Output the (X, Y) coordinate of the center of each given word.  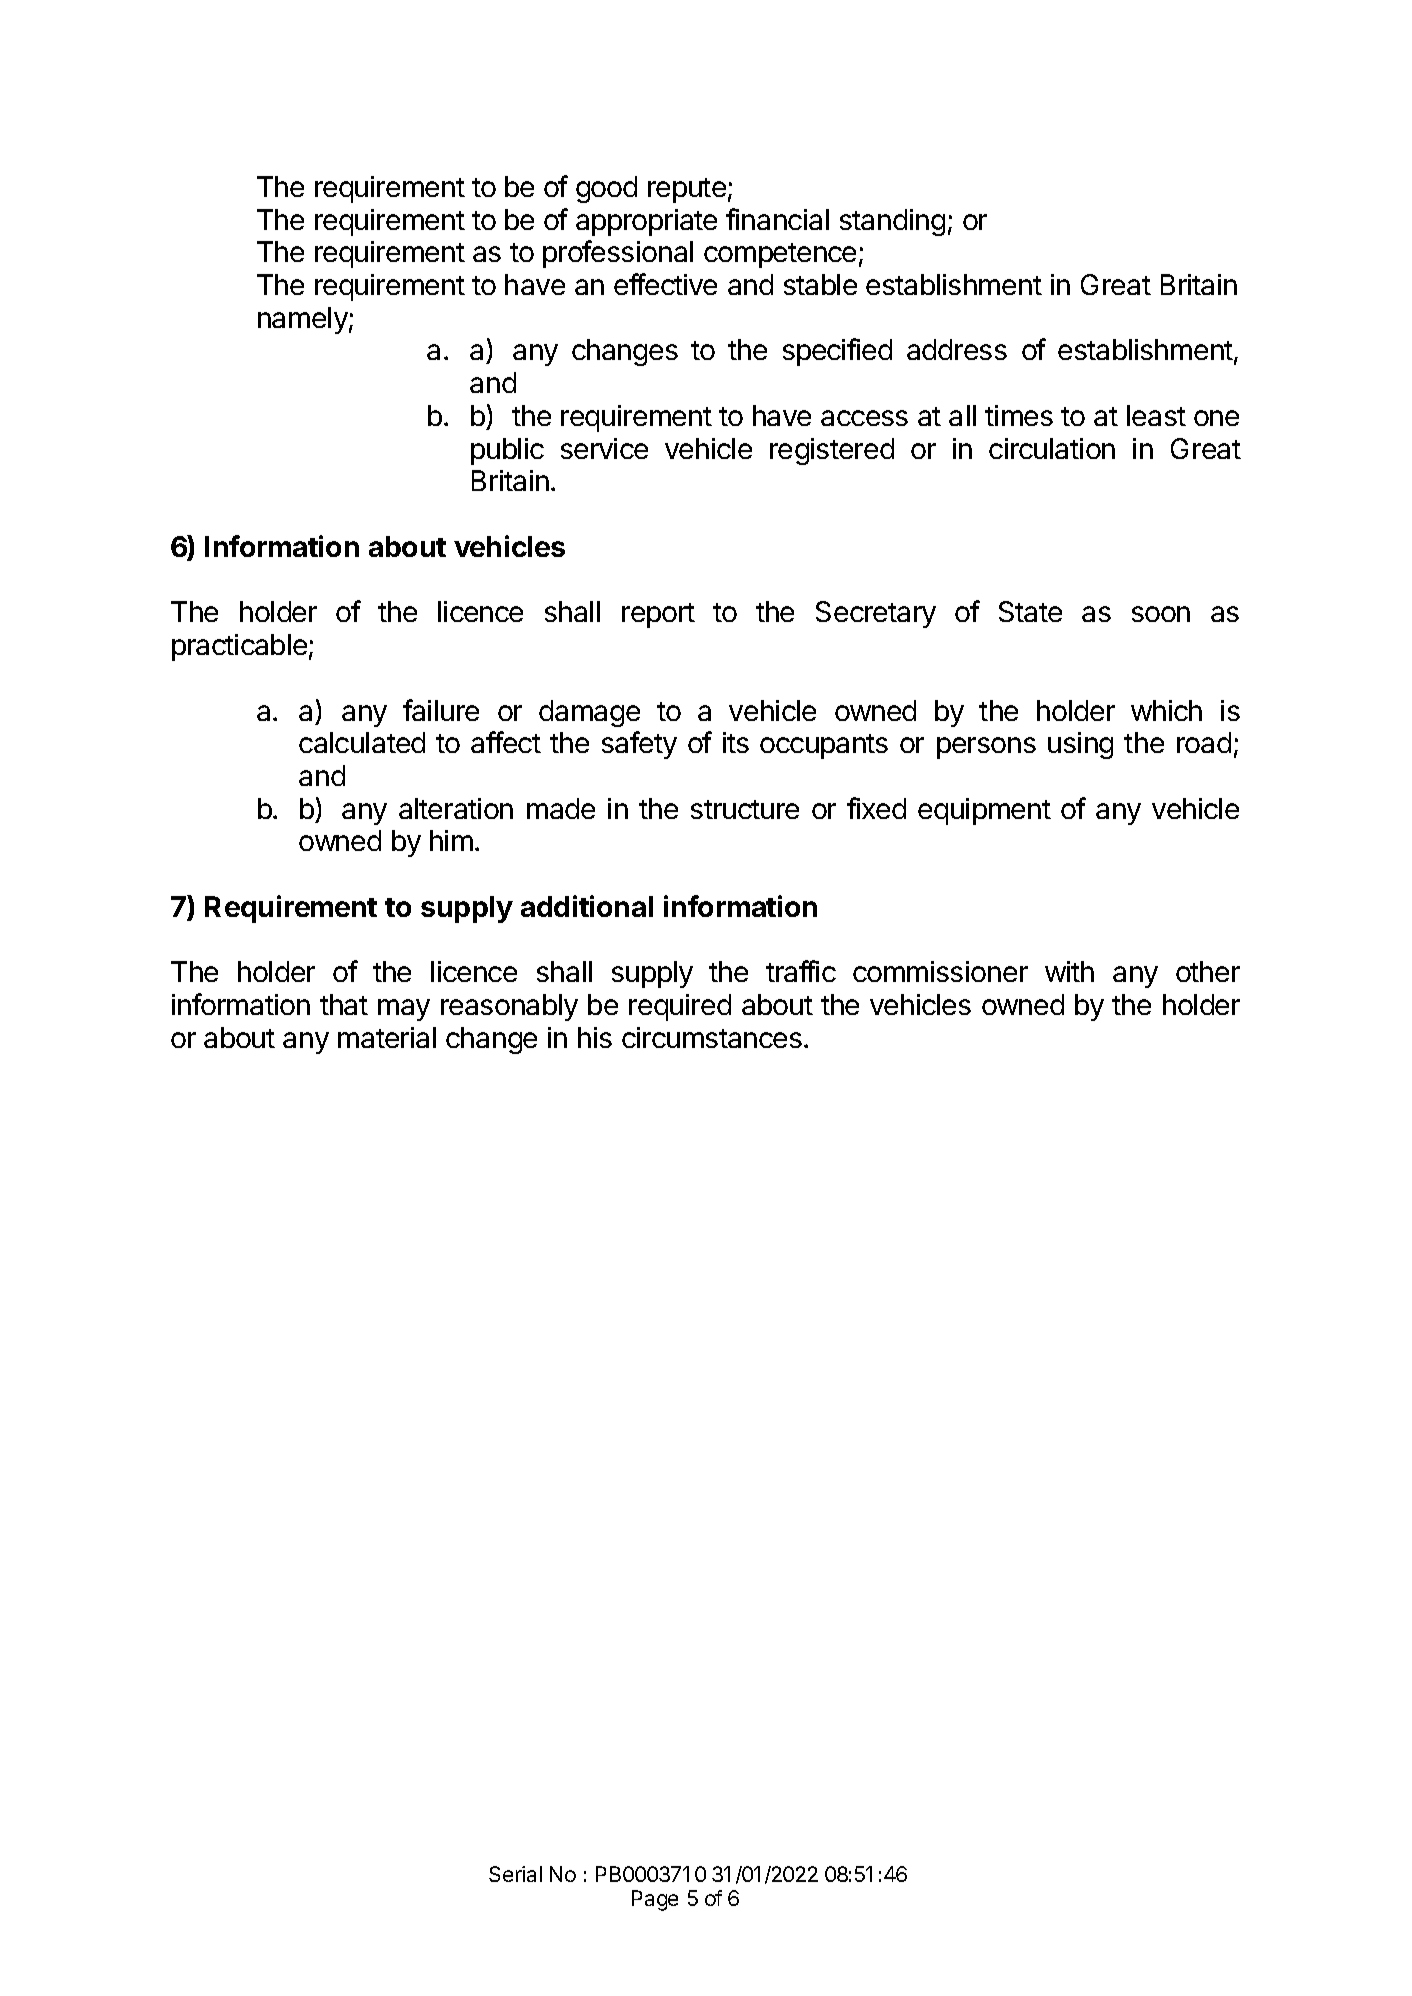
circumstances (712, 1037)
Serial (515, 1874)
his (595, 1037)
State (1030, 611)
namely (303, 320)
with (1069, 971)
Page (655, 1900)
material (387, 1037)
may (404, 1010)
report (658, 615)
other (1208, 971)
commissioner (940, 971)
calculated (362, 742)
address (957, 349)
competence (780, 255)
